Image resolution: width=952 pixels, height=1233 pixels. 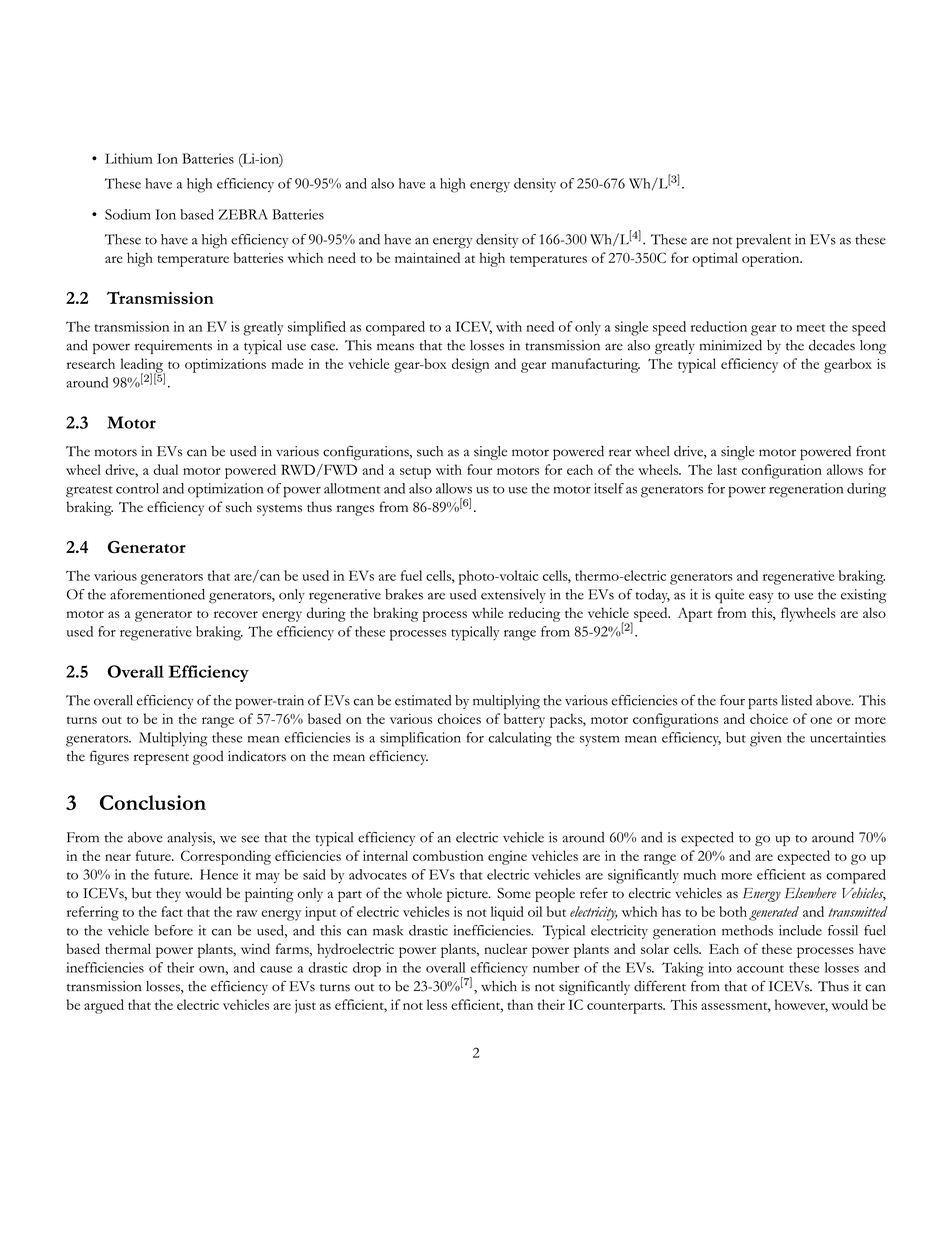 What do you see at coordinates (129, 158) in the screenshot?
I see `Lithium` at bounding box center [129, 158].
